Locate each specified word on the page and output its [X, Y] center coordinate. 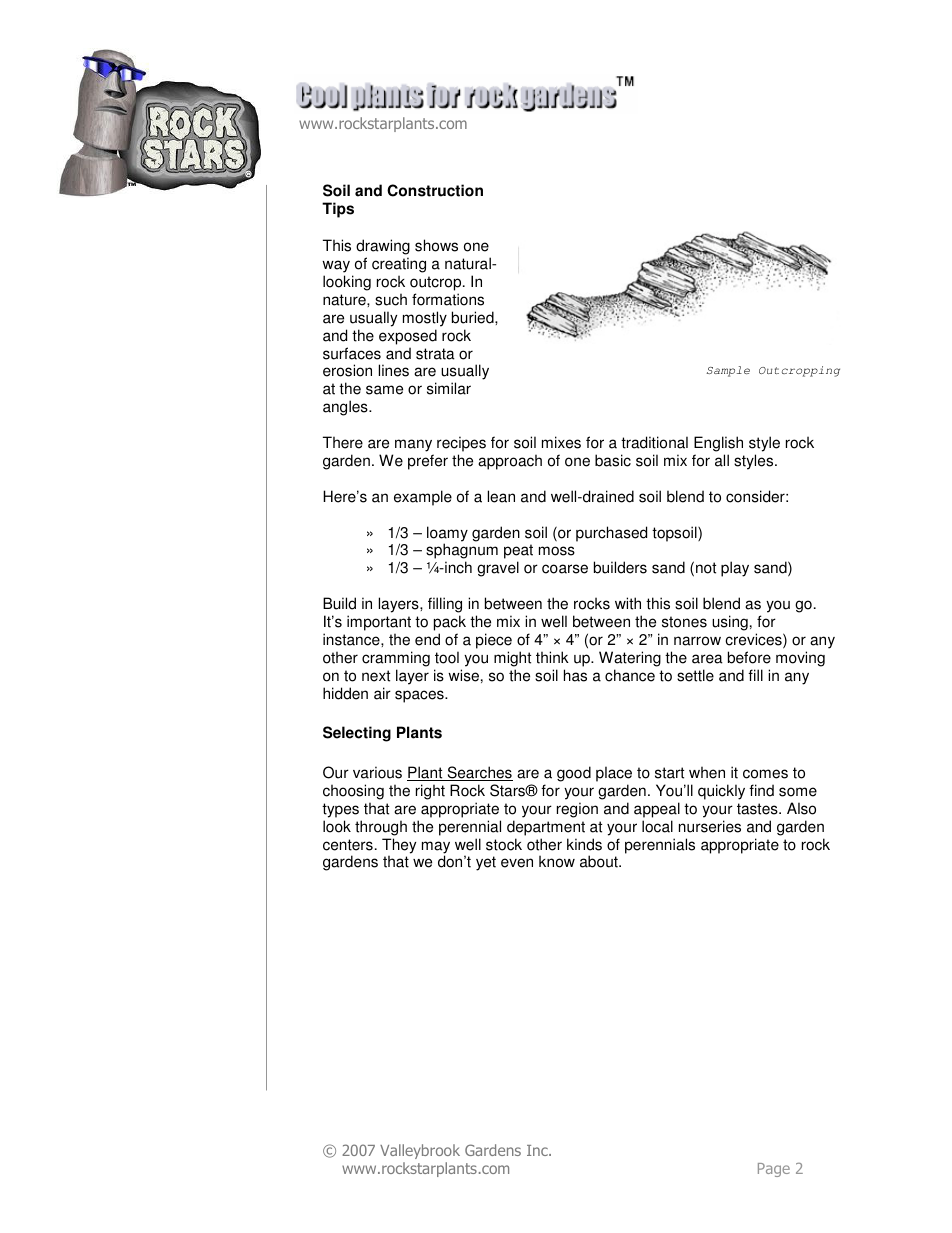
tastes [758, 809]
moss [557, 551]
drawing [383, 247]
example [423, 498]
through [381, 828]
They [399, 847]
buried [474, 317]
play [735, 569]
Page [774, 1170]
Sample [728, 371]
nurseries [710, 826]
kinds [584, 844]
